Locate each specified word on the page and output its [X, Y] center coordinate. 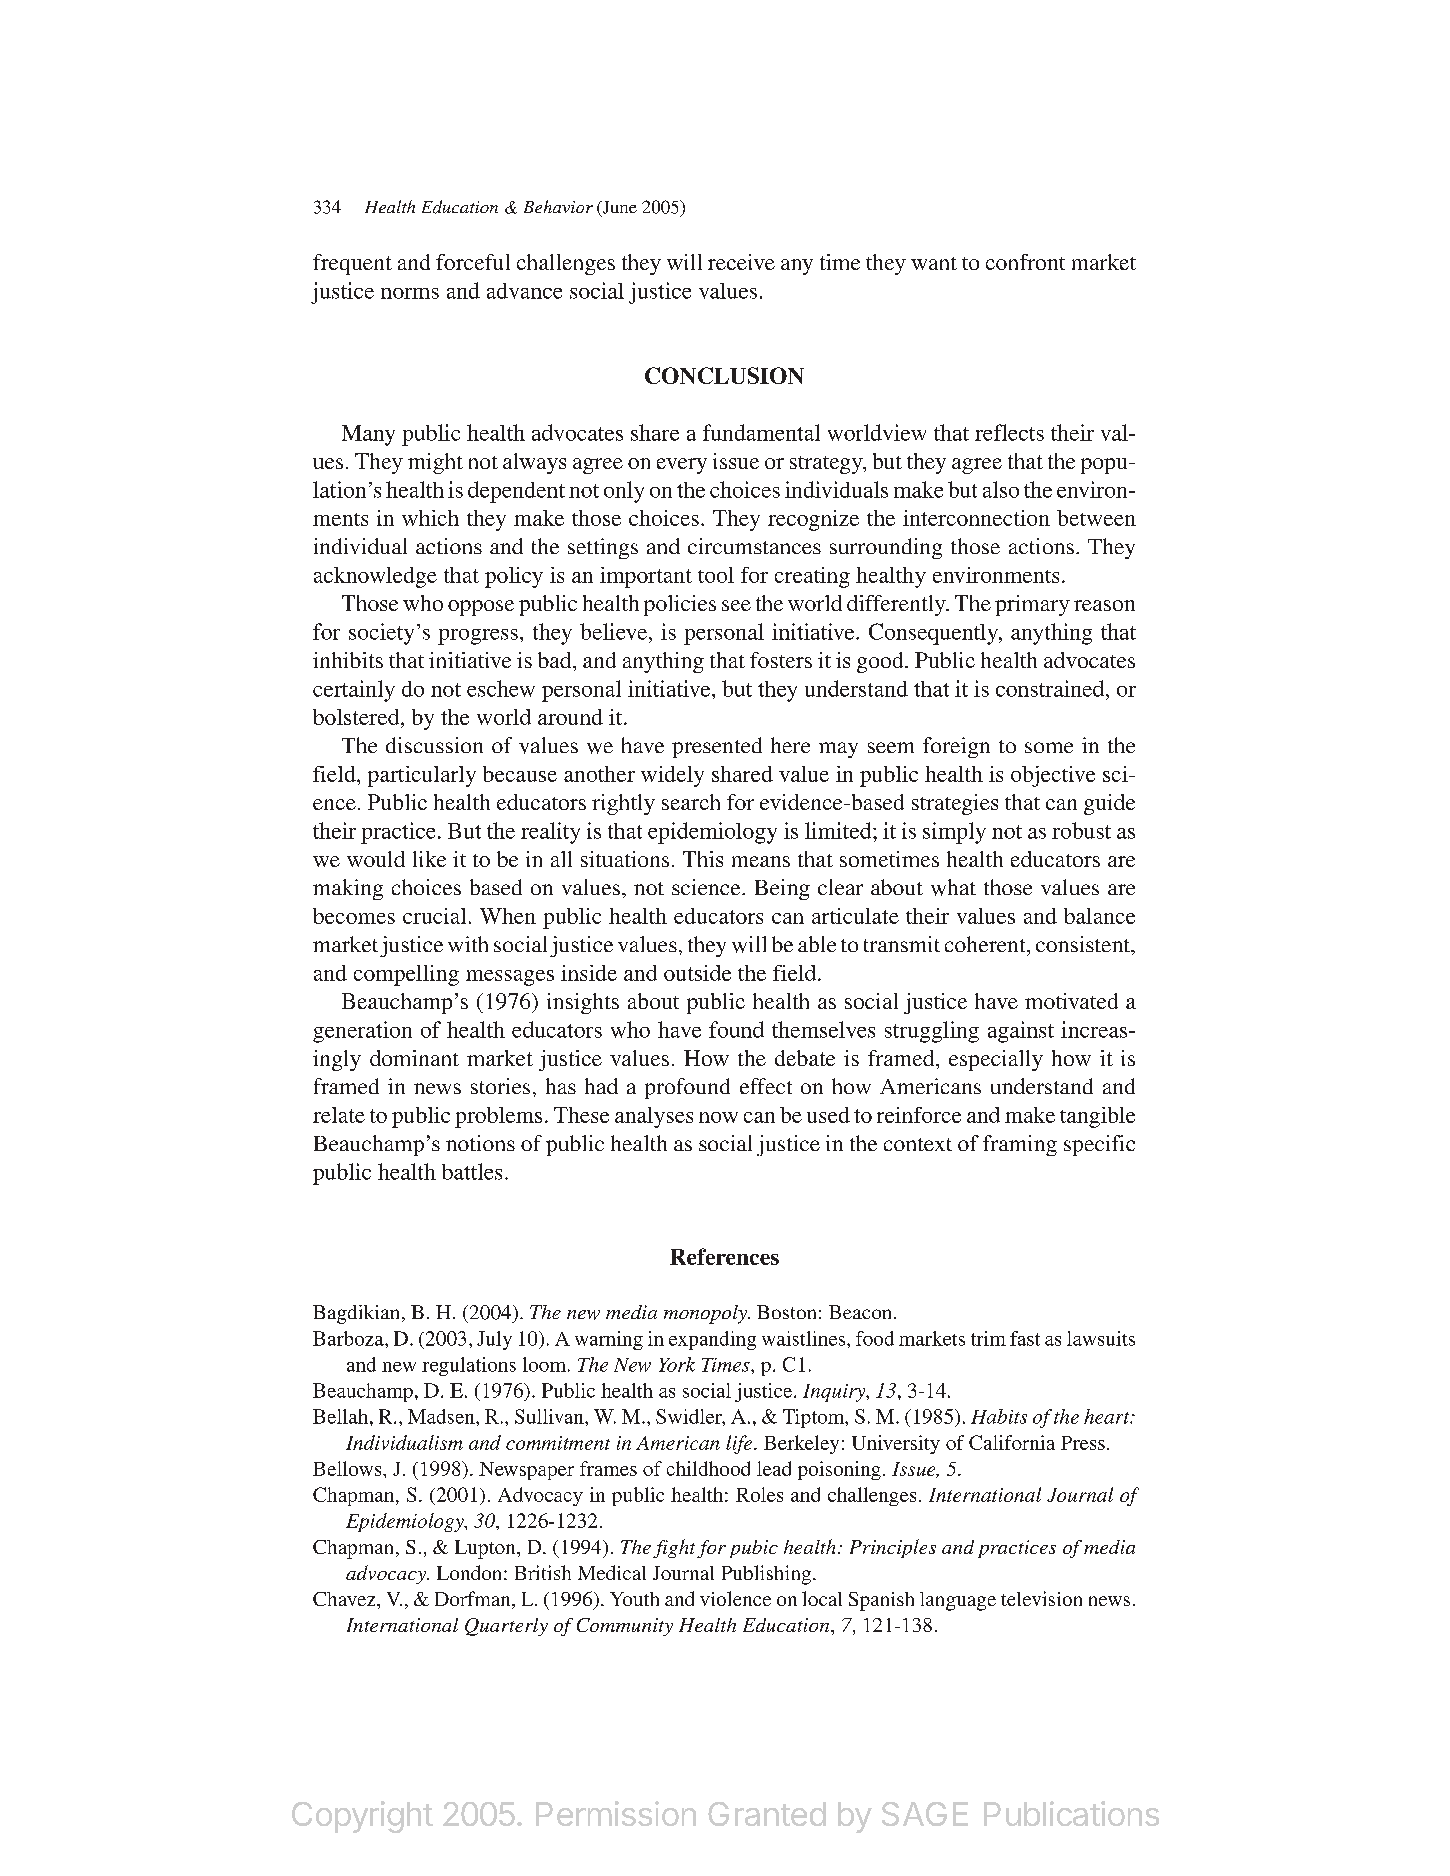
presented [717, 747]
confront [1025, 262]
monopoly [706, 1314]
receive [741, 262]
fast [1025, 1338]
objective [1053, 776]
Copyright [362, 1817]
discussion [434, 745]
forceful [473, 262]
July [494, 1340]
